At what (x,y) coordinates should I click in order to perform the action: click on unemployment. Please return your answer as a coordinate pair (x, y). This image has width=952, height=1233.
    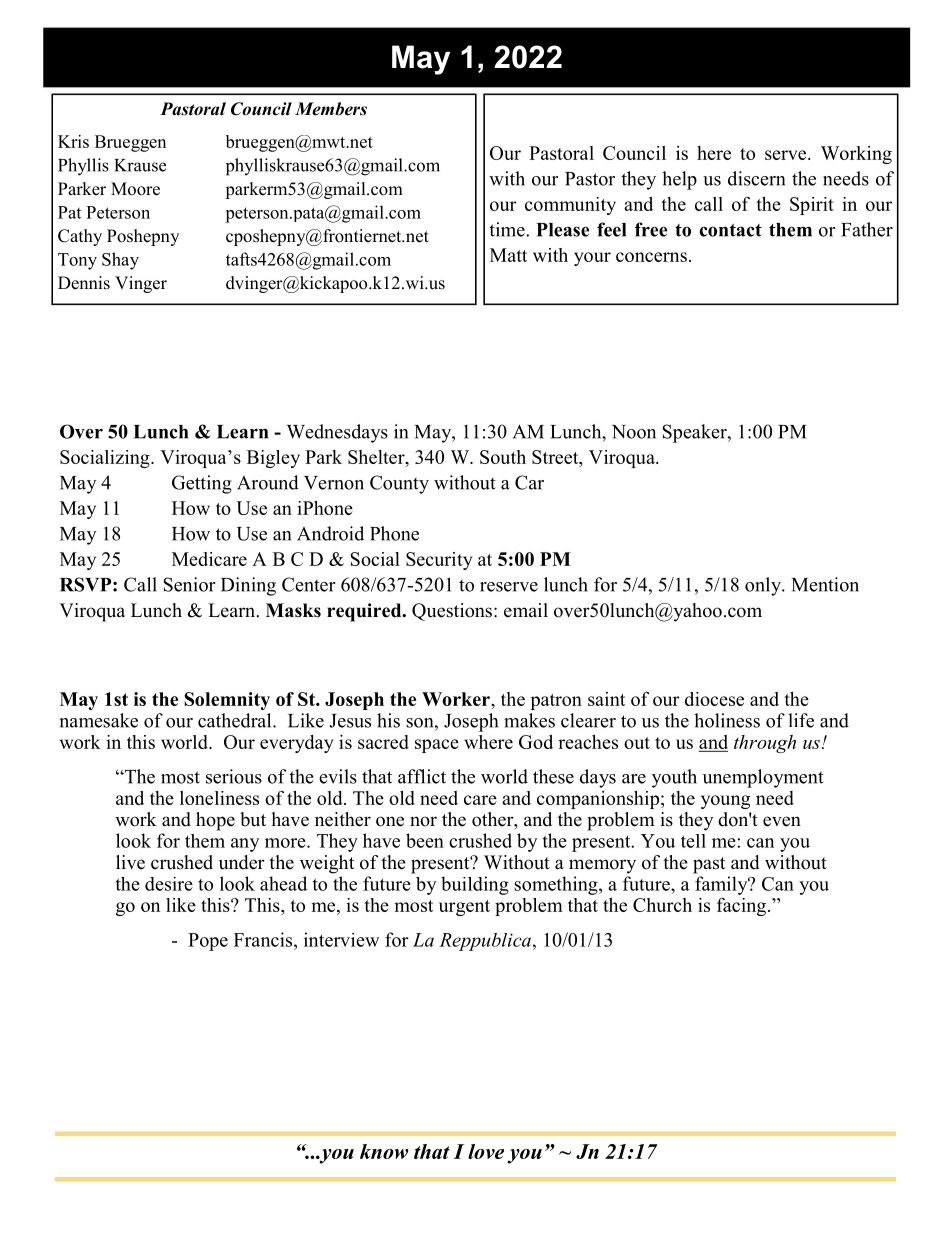
    Looking at the image, I should click on (763, 778).
